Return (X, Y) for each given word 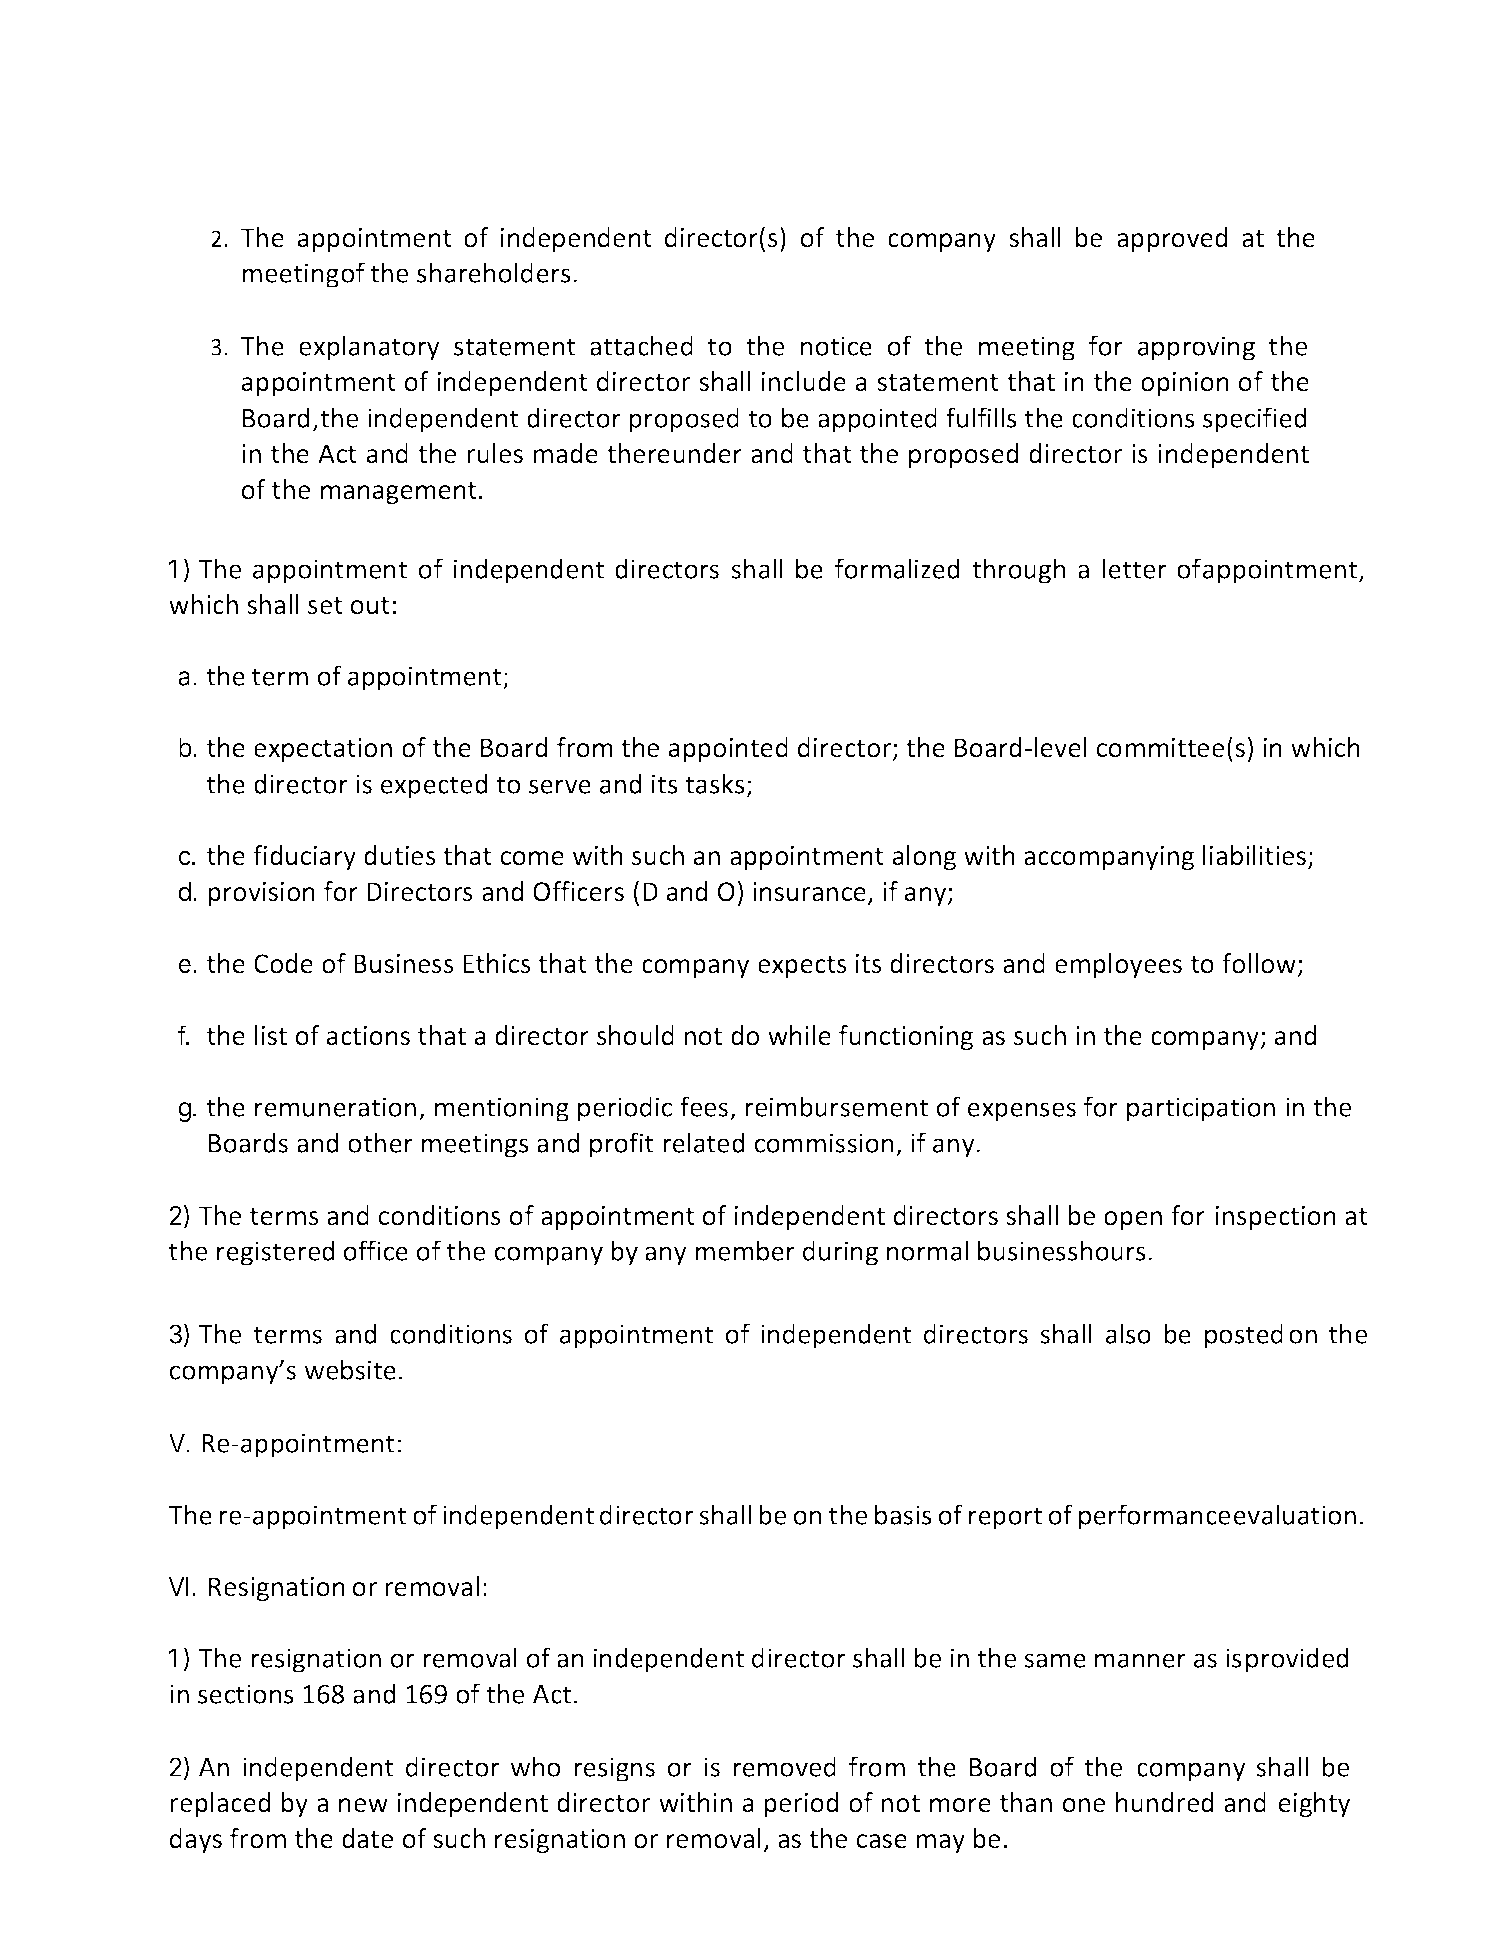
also (1128, 1333)
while (799, 1035)
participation (1201, 1109)
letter (1134, 568)
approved (1172, 239)
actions (368, 1036)
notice (836, 346)
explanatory (369, 348)
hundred (1164, 1802)
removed (784, 1766)
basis (903, 1514)
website (350, 1369)
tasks (715, 783)
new (363, 1805)
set (325, 606)
